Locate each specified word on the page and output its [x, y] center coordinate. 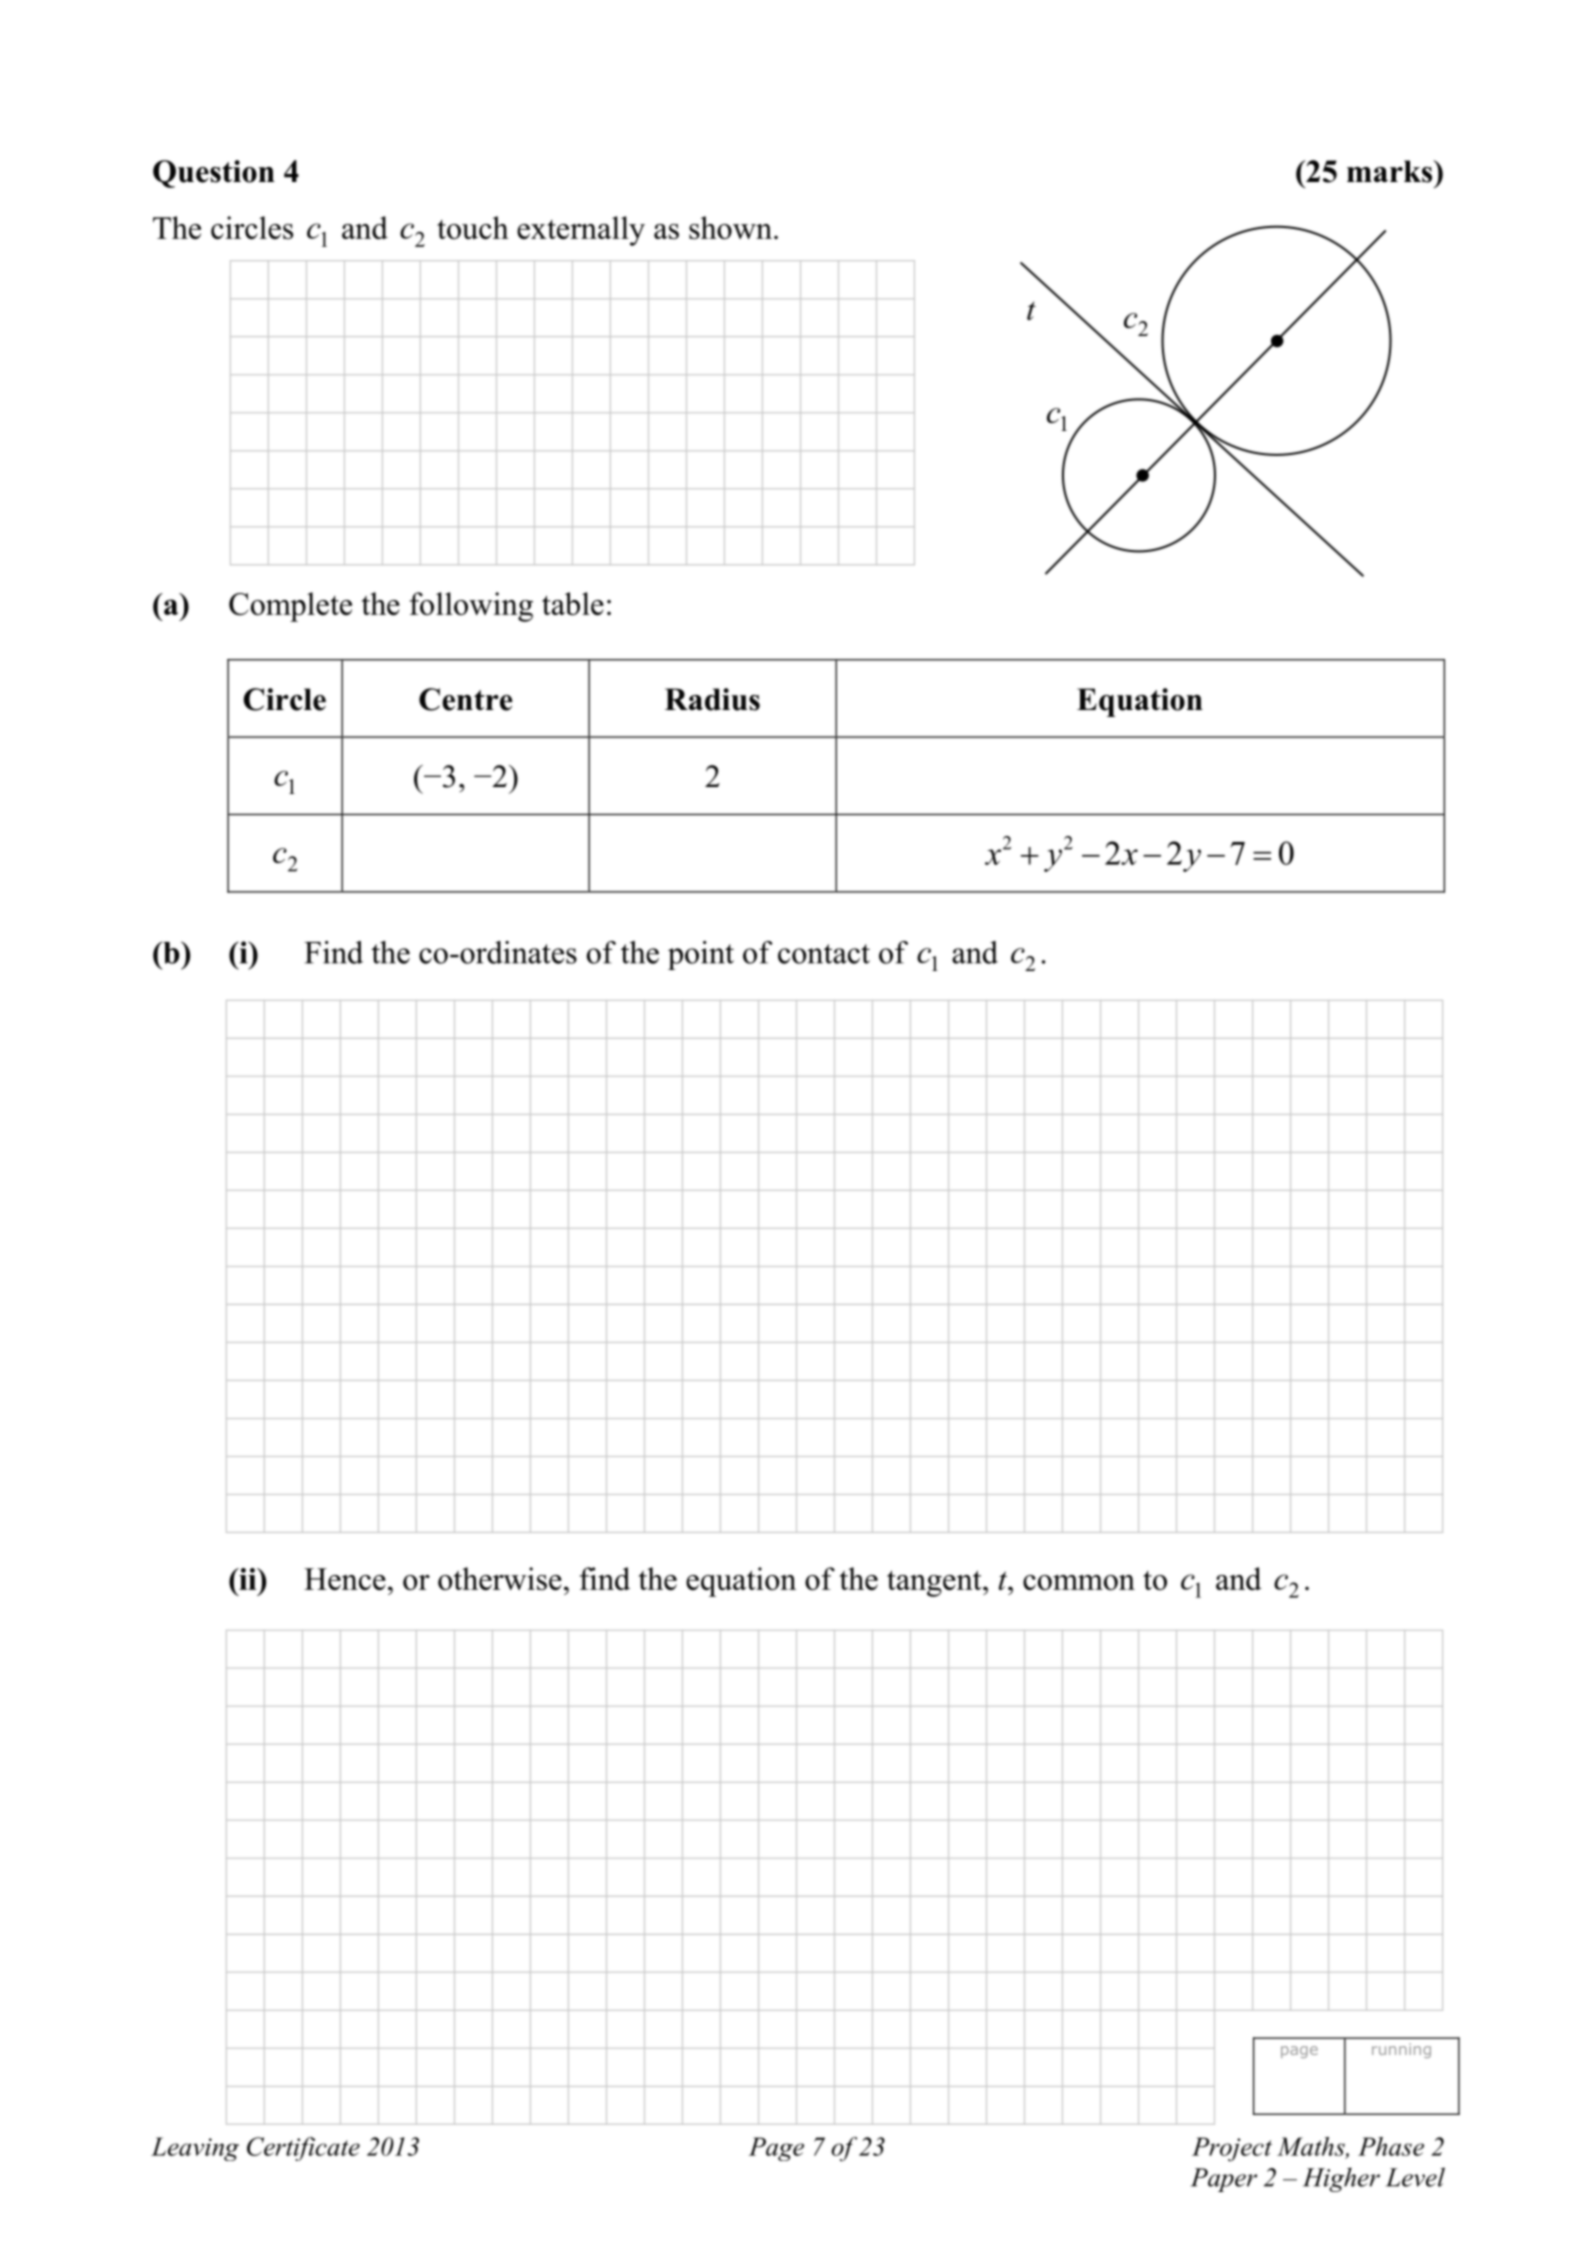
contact [824, 954]
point [701, 955]
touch [473, 227]
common [1079, 1582]
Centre [466, 699]
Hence [345, 1579]
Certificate [303, 2149]
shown [730, 227]
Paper [1224, 2180]
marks [1391, 171]
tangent [935, 1583]
